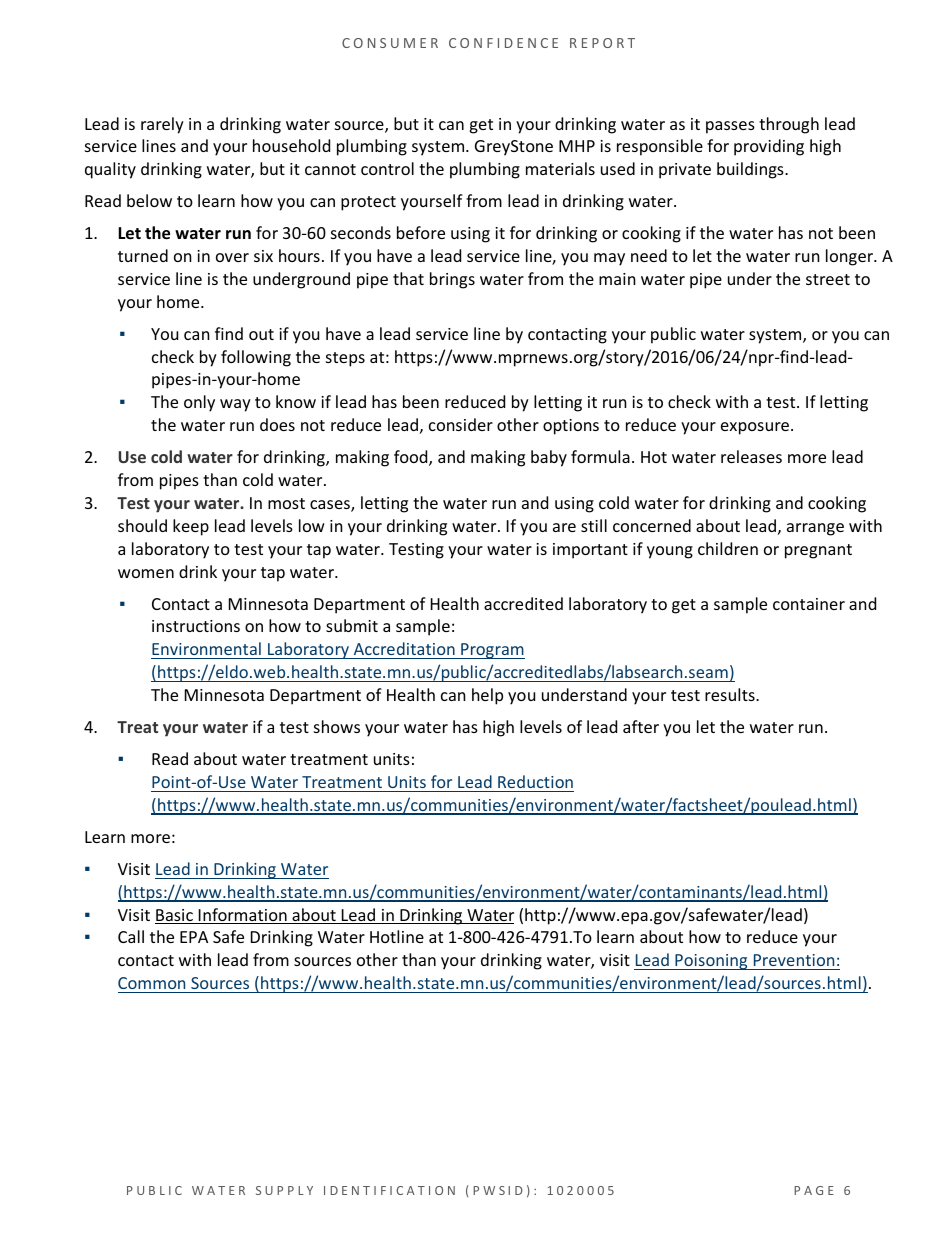  I want to click on CONFIDENCE, so click(503, 43).
